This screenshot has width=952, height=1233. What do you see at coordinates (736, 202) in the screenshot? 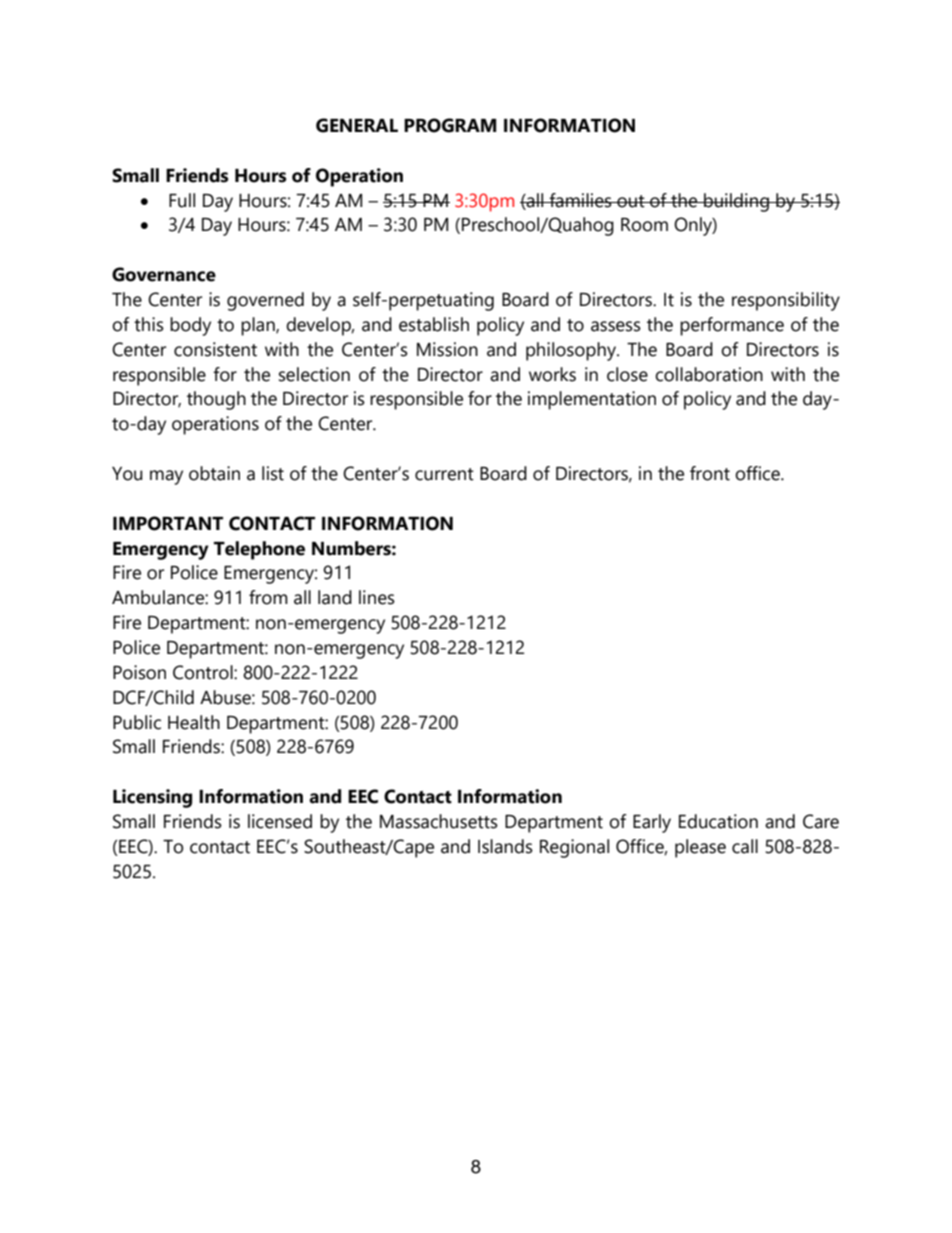
I see `building` at bounding box center [736, 202].
